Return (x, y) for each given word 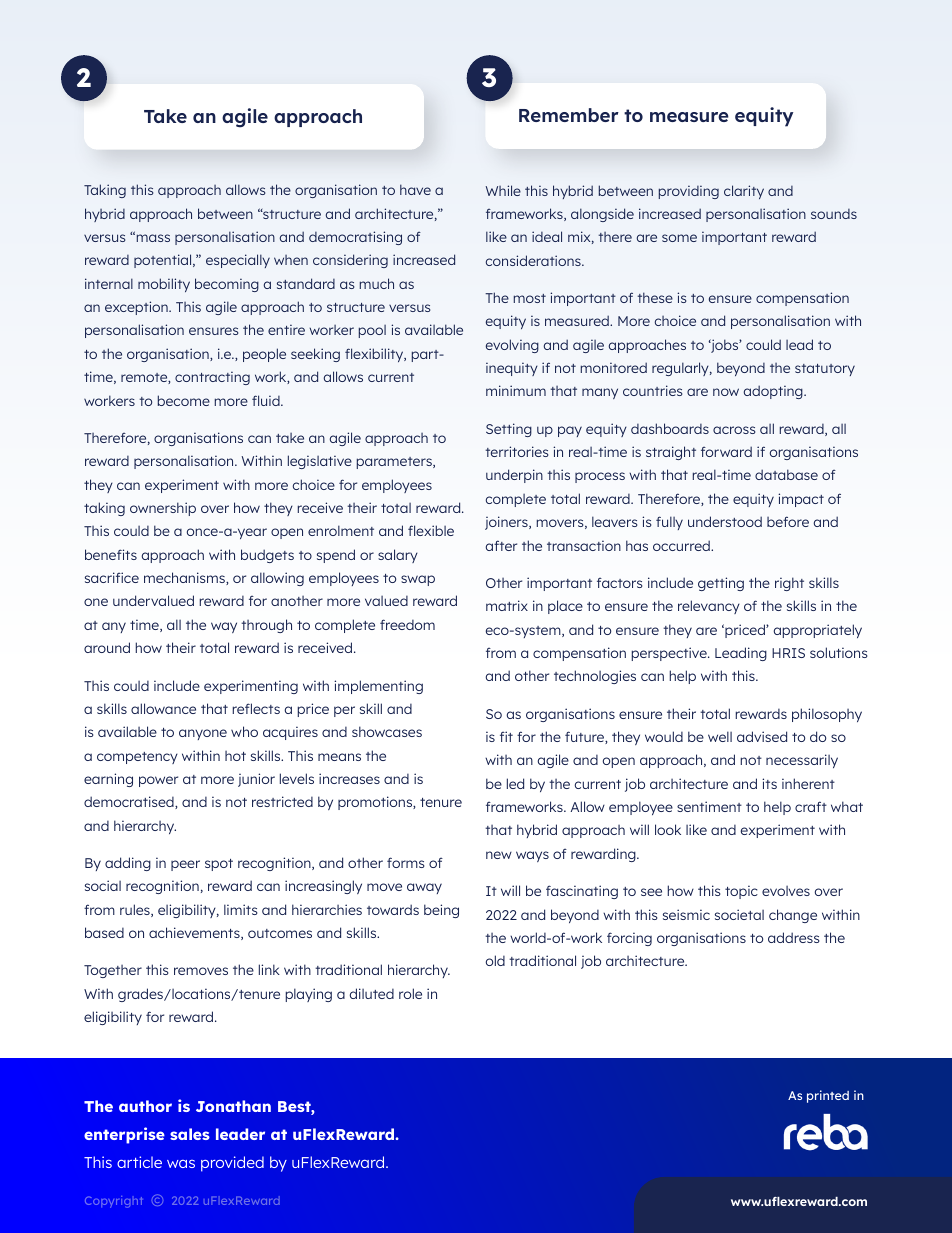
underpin (514, 476)
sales (190, 1134)
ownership (163, 509)
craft (811, 806)
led (515, 783)
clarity (744, 192)
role (410, 993)
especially (238, 261)
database (786, 474)
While (503, 190)
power (158, 781)
